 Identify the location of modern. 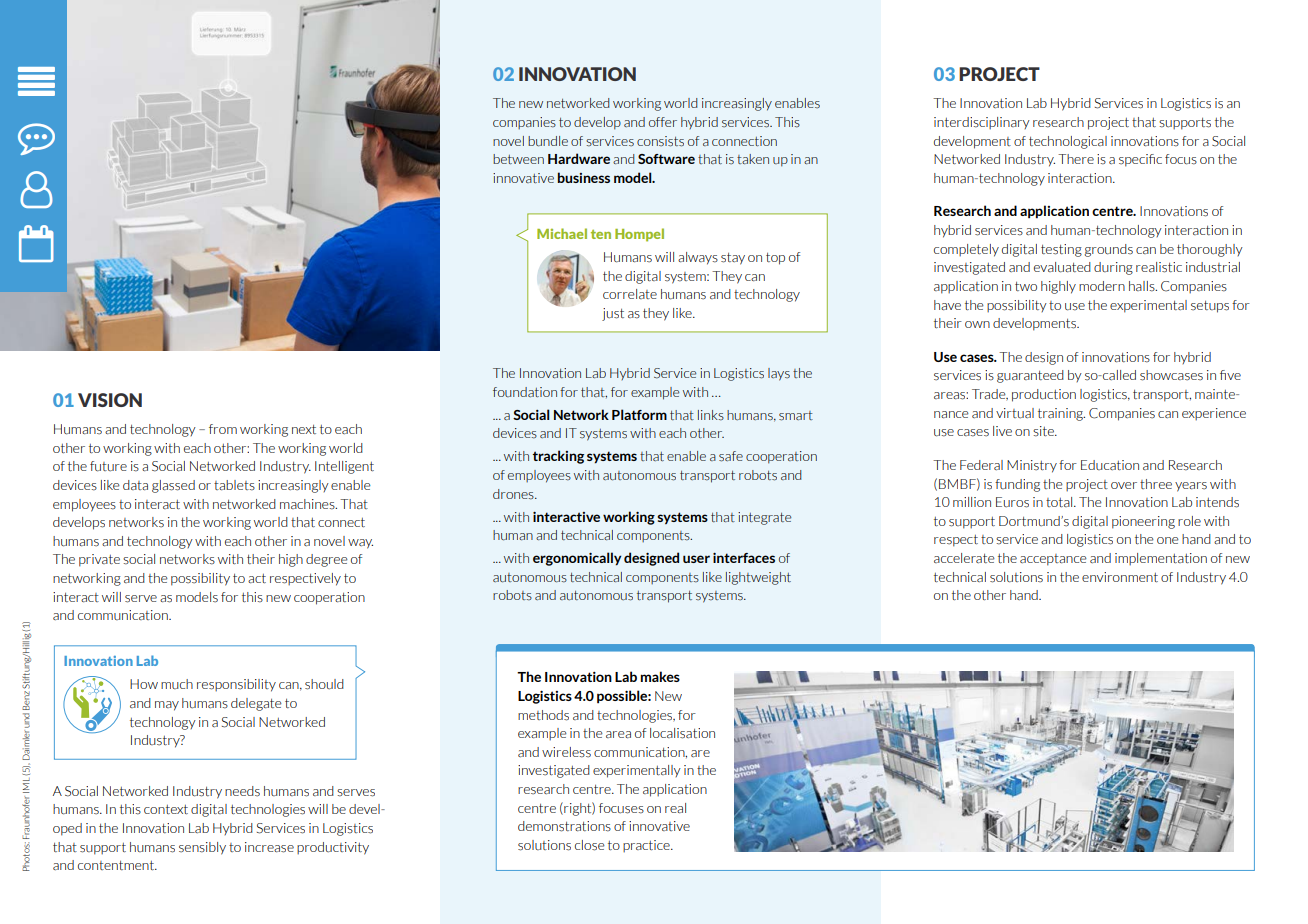
(1102, 286).
